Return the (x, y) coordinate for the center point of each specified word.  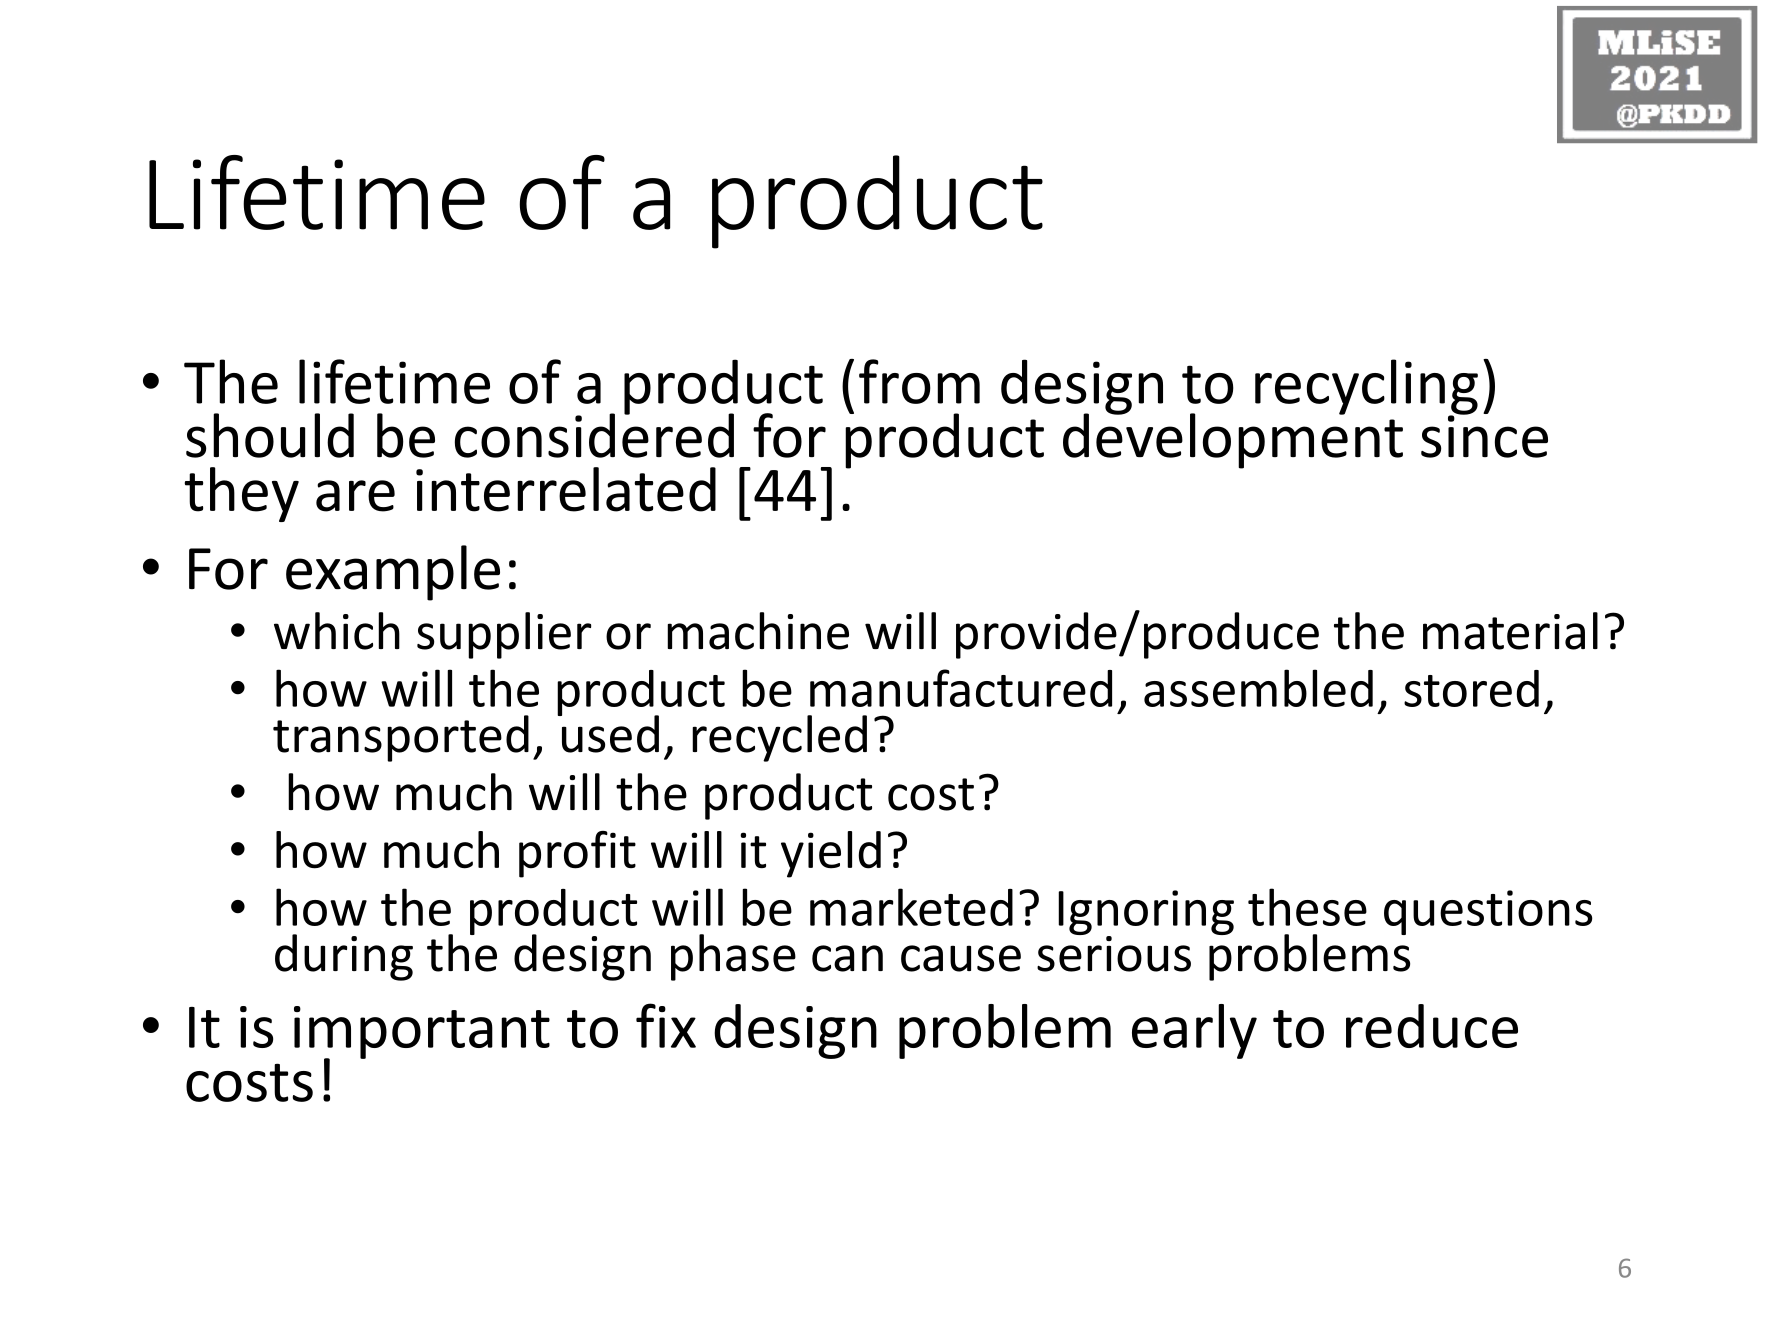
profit (577, 854)
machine (758, 631)
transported (401, 738)
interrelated (566, 489)
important (422, 1033)
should (270, 435)
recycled (779, 738)
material (1510, 631)
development (1233, 440)
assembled (1258, 688)
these (1307, 907)
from (919, 381)
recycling (1366, 388)
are (355, 496)
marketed (911, 907)
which (337, 631)
